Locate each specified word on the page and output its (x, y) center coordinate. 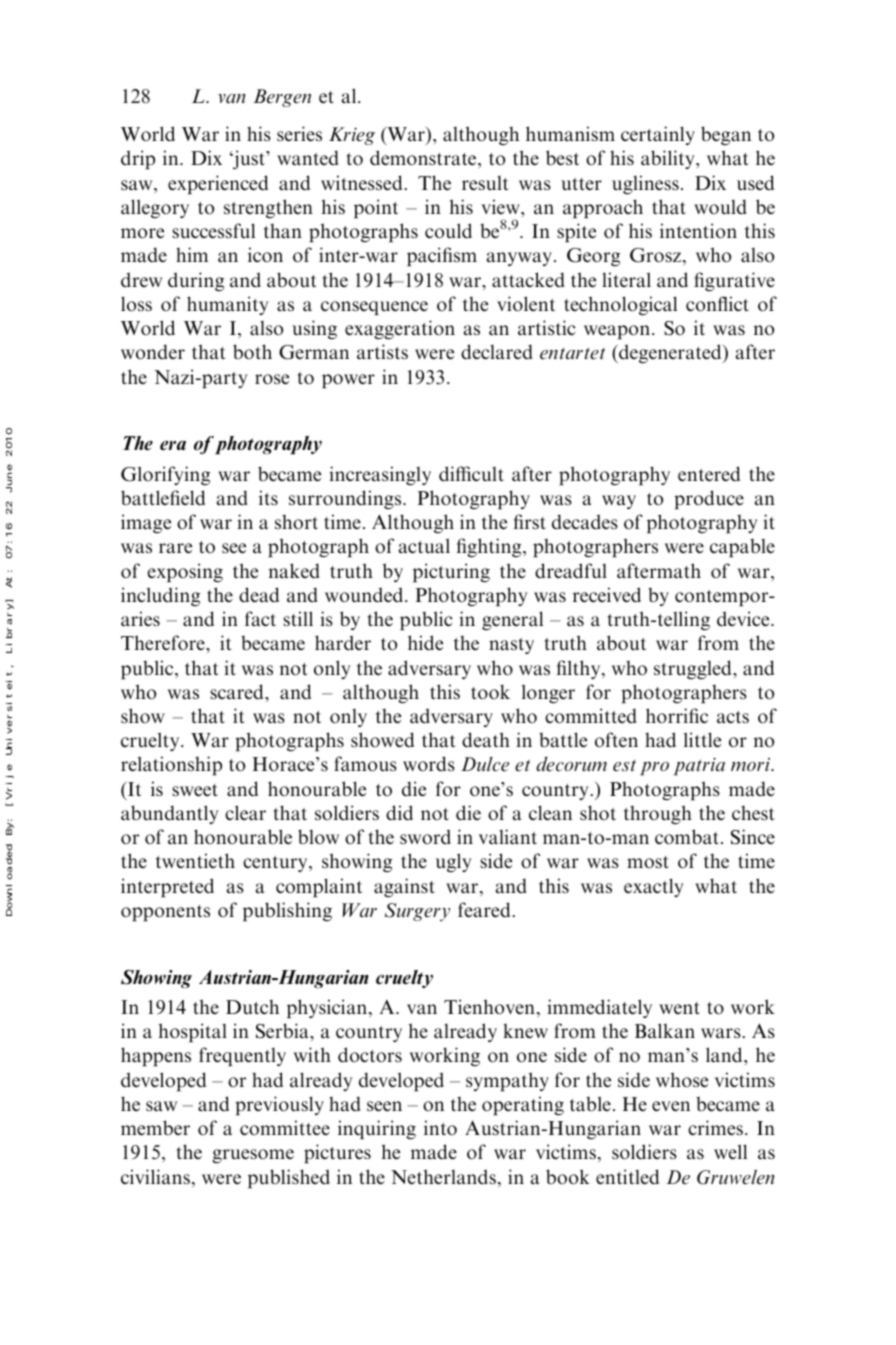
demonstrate (424, 159)
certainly (658, 135)
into (440, 1127)
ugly (453, 862)
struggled (694, 669)
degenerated (670, 353)
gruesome (253, 1156)
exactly (653, 887)
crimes (715, 1127)
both (252, 351)
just (249, 159)
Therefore (164, 642)
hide (425, 642)
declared (497, 351)
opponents (165, 913)
